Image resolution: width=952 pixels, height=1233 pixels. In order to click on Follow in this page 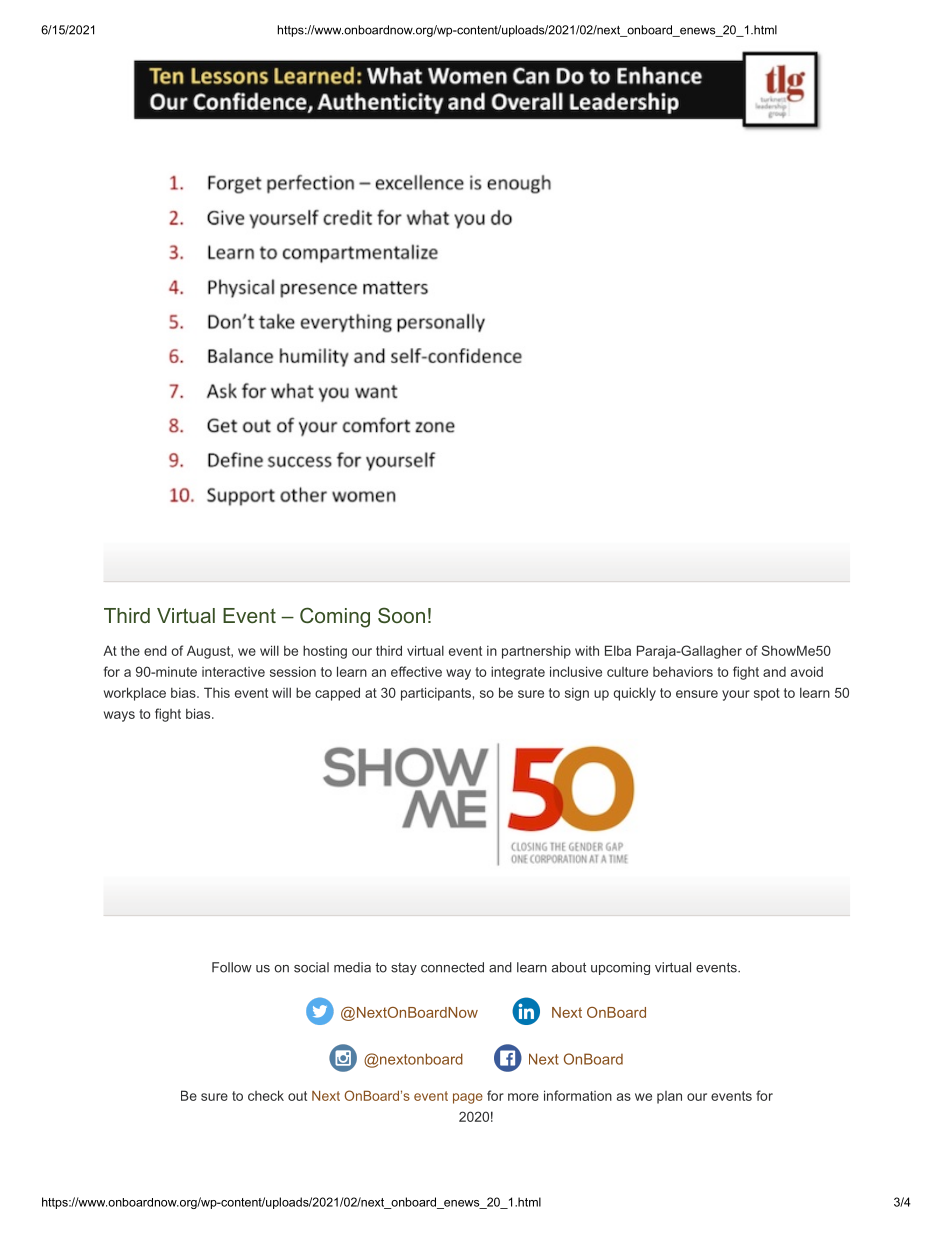, I will do `click(232, 967)`.
